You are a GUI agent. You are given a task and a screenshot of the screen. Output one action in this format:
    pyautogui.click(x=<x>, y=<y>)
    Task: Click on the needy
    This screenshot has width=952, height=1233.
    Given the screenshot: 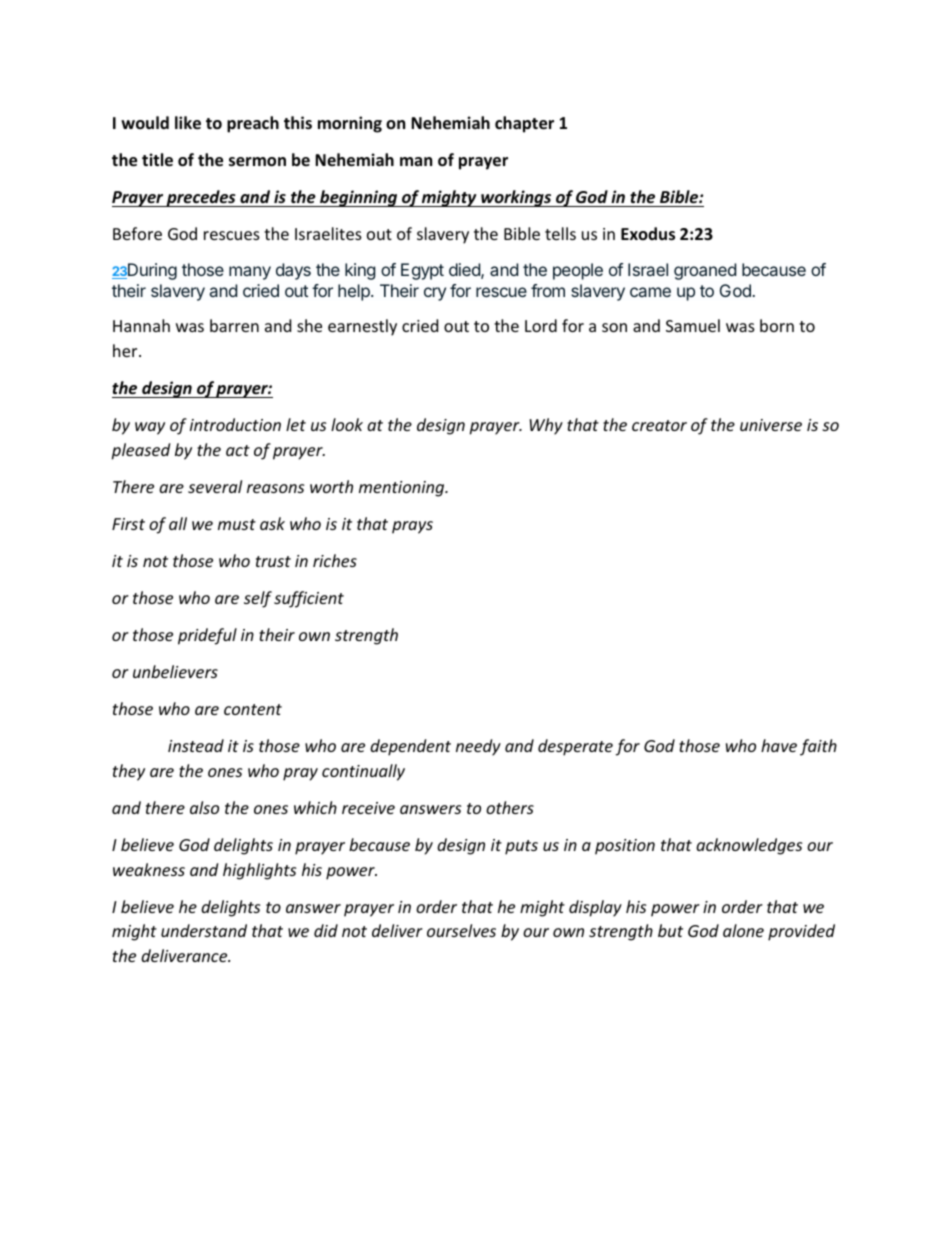 What is the action you would take?
    pyautogui.click(x=478, y=747)
